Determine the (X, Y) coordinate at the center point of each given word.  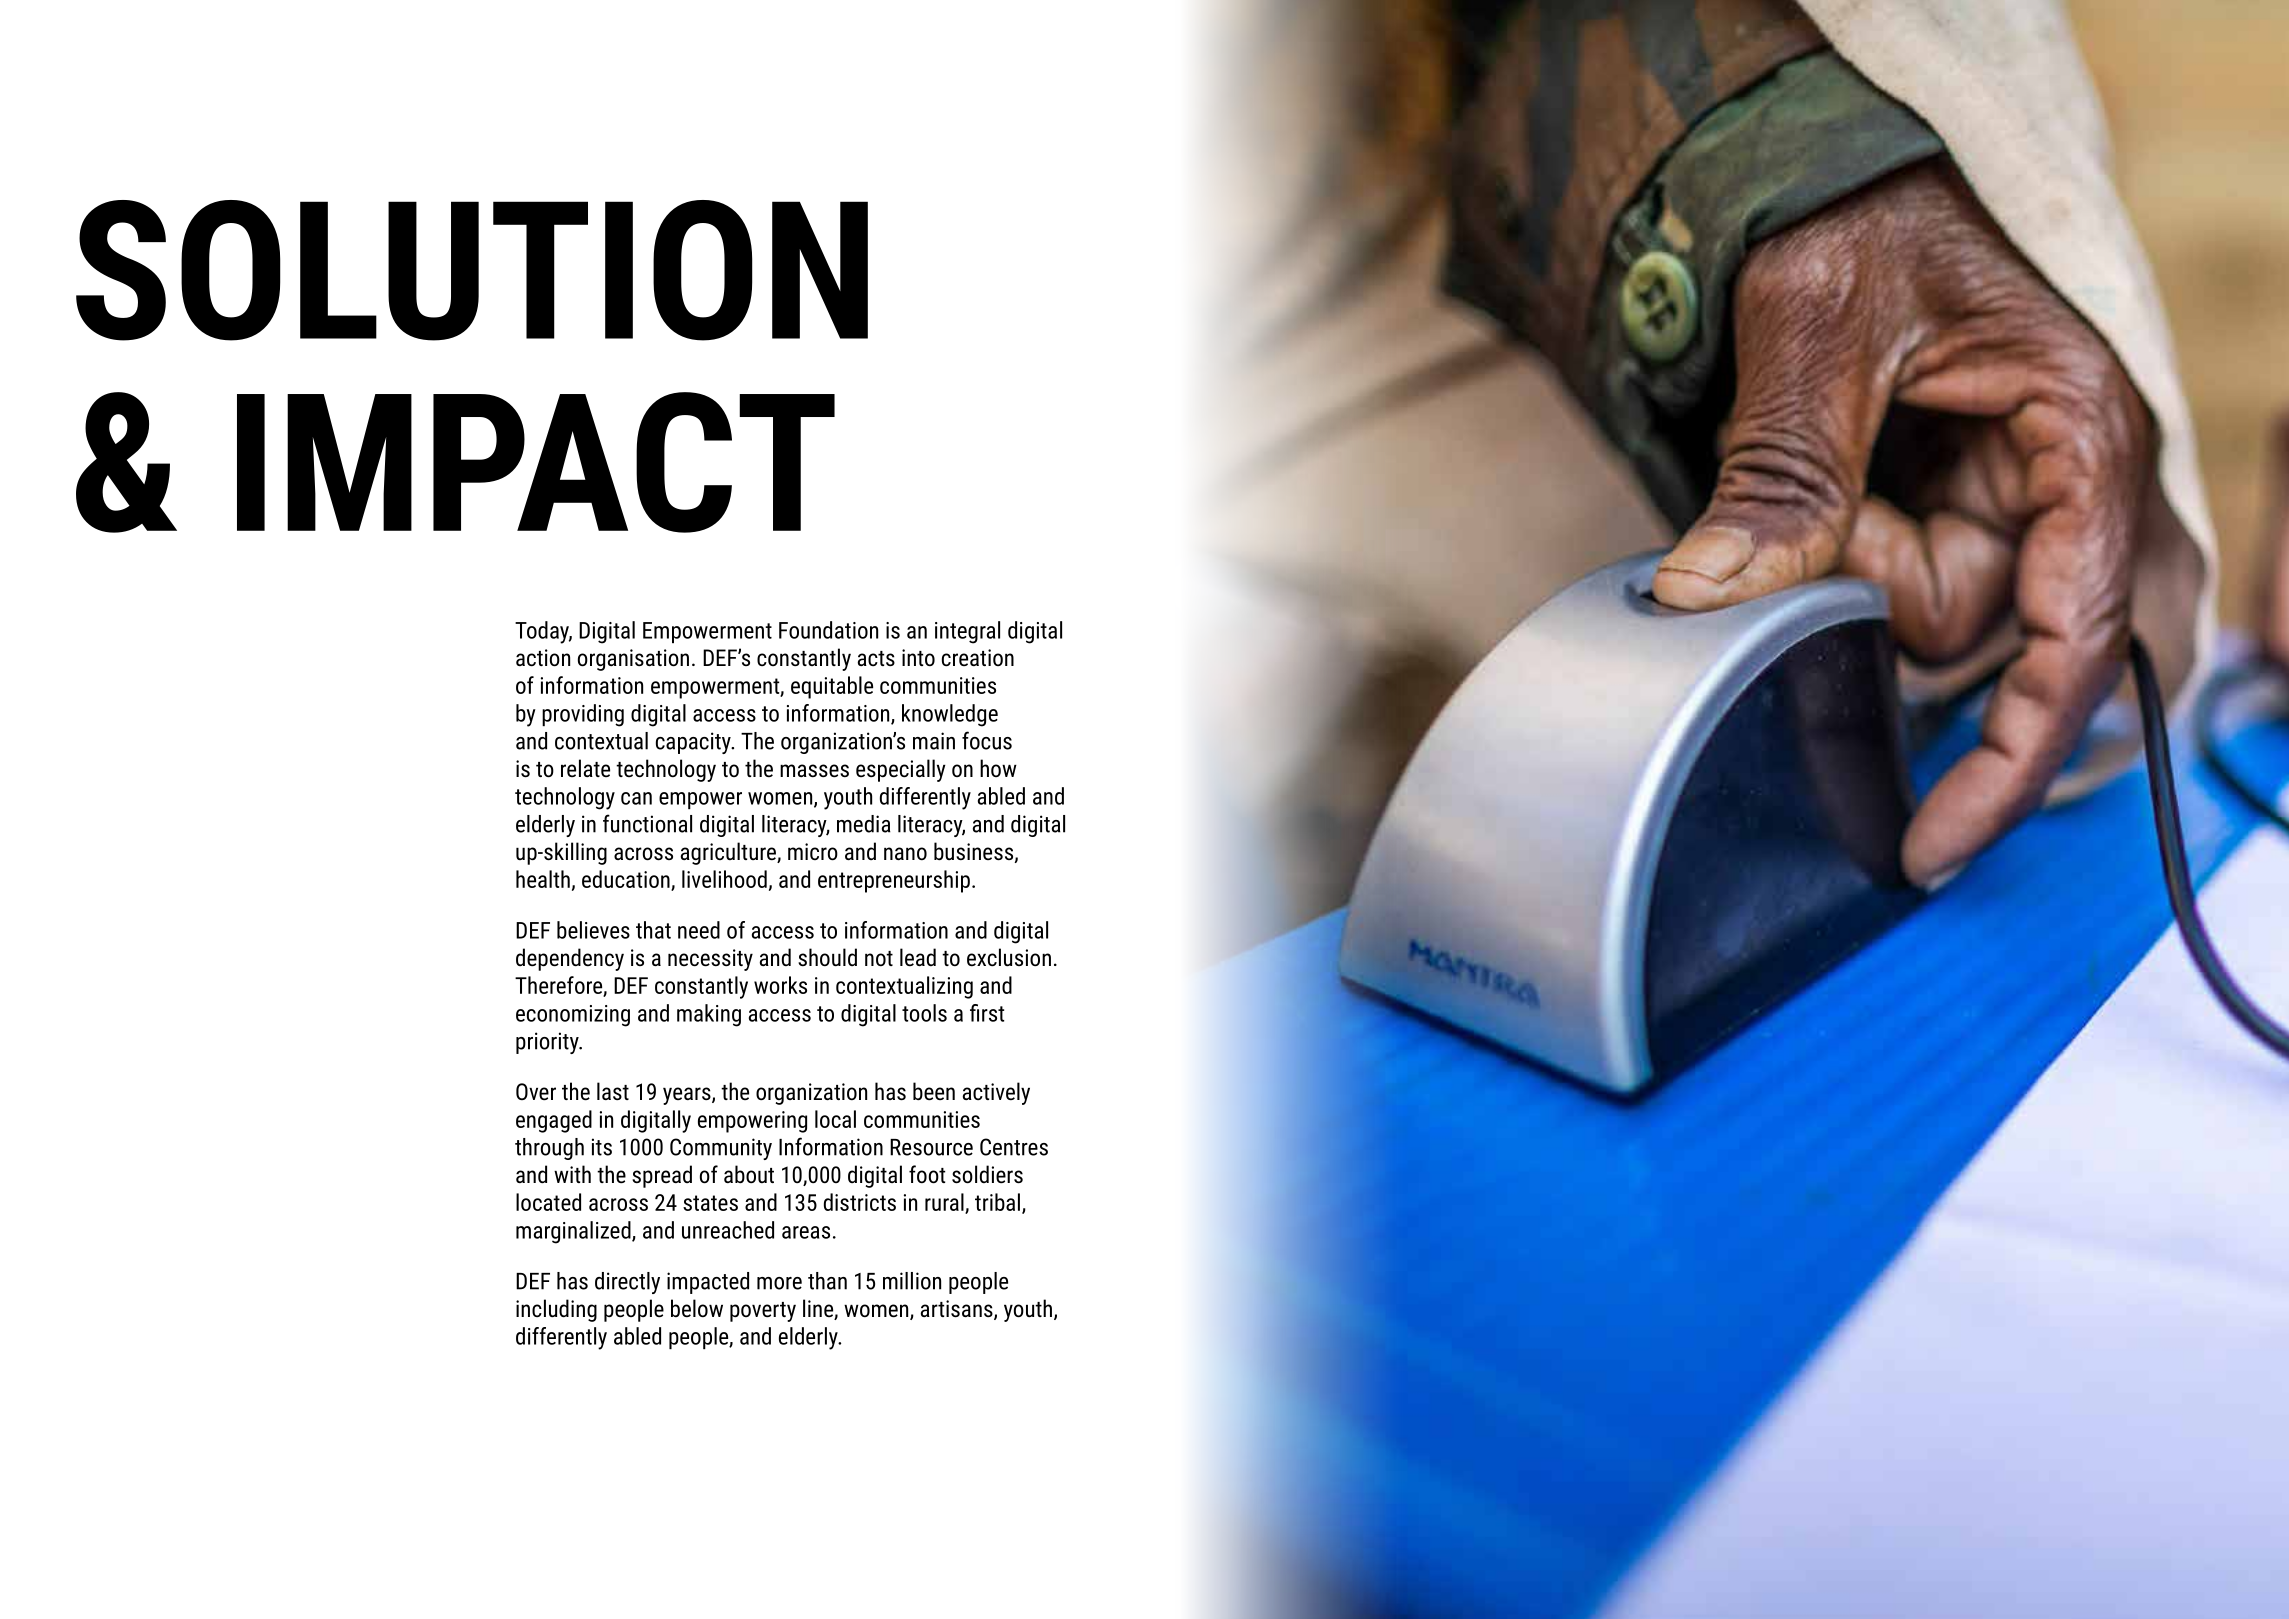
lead (918, 957)
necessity (710, 960)
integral (967, 632)
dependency (570, 959)
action (543, 658)
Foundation (828, 630)
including (556, 1310)
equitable (832, 687)
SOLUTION (472, 270)
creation (978, 658)
